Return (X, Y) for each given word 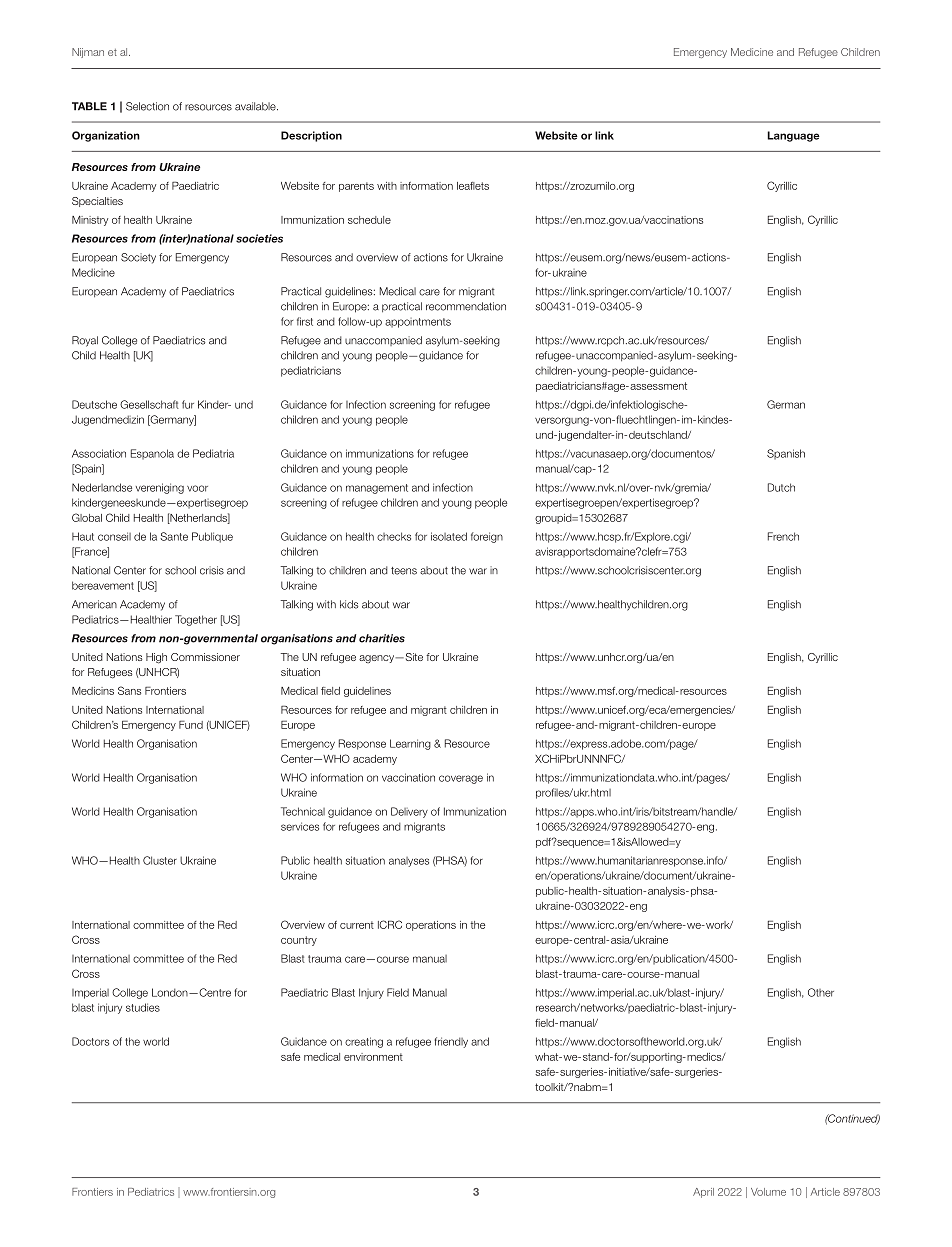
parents (356, 187)
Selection (147, 106)
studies (143, 1007)
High (156, 658)
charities (382, 638)
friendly (451, 1042)
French (783, 536)
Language (793, 136)
